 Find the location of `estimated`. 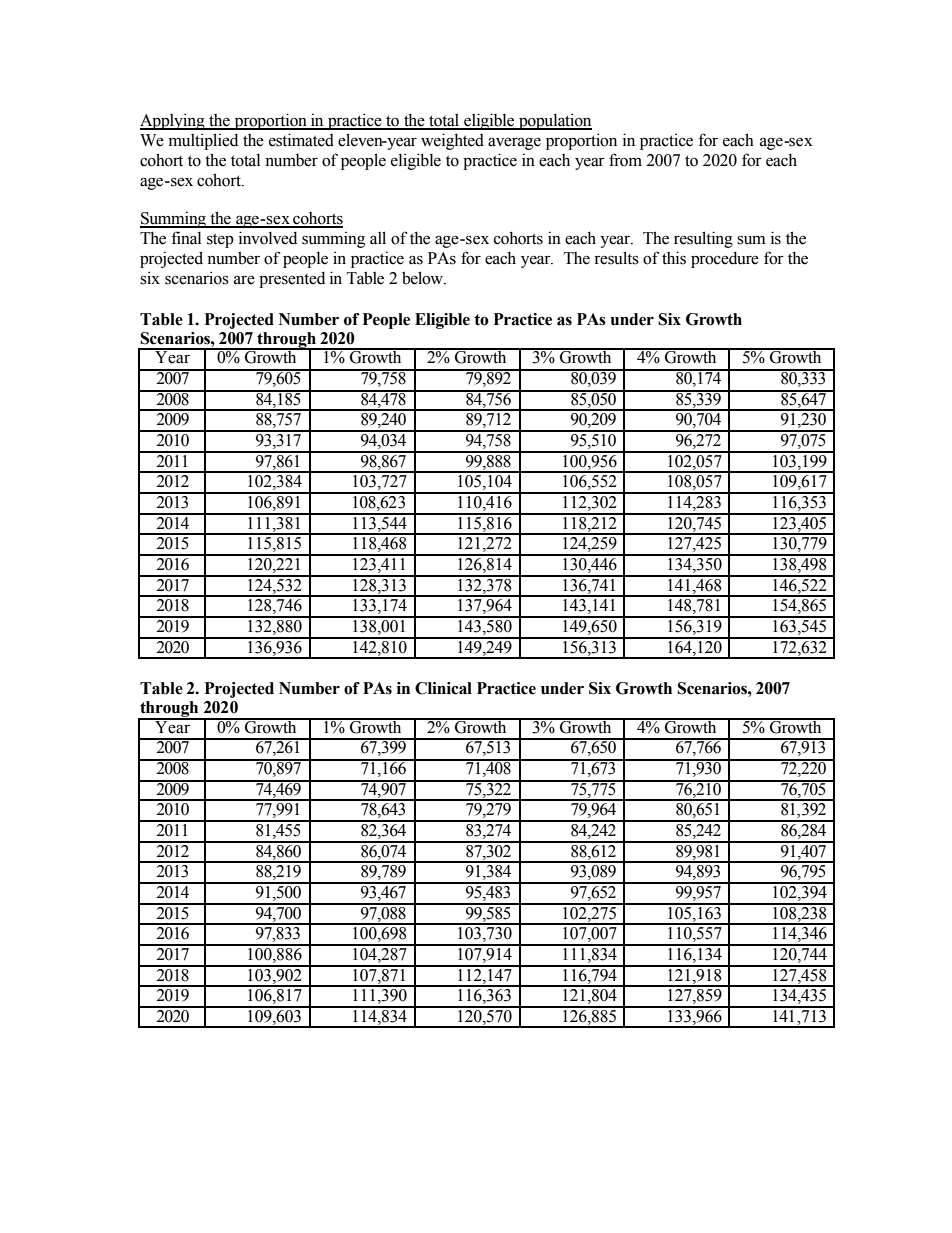

estimated is located at coordinates (301, 140).
